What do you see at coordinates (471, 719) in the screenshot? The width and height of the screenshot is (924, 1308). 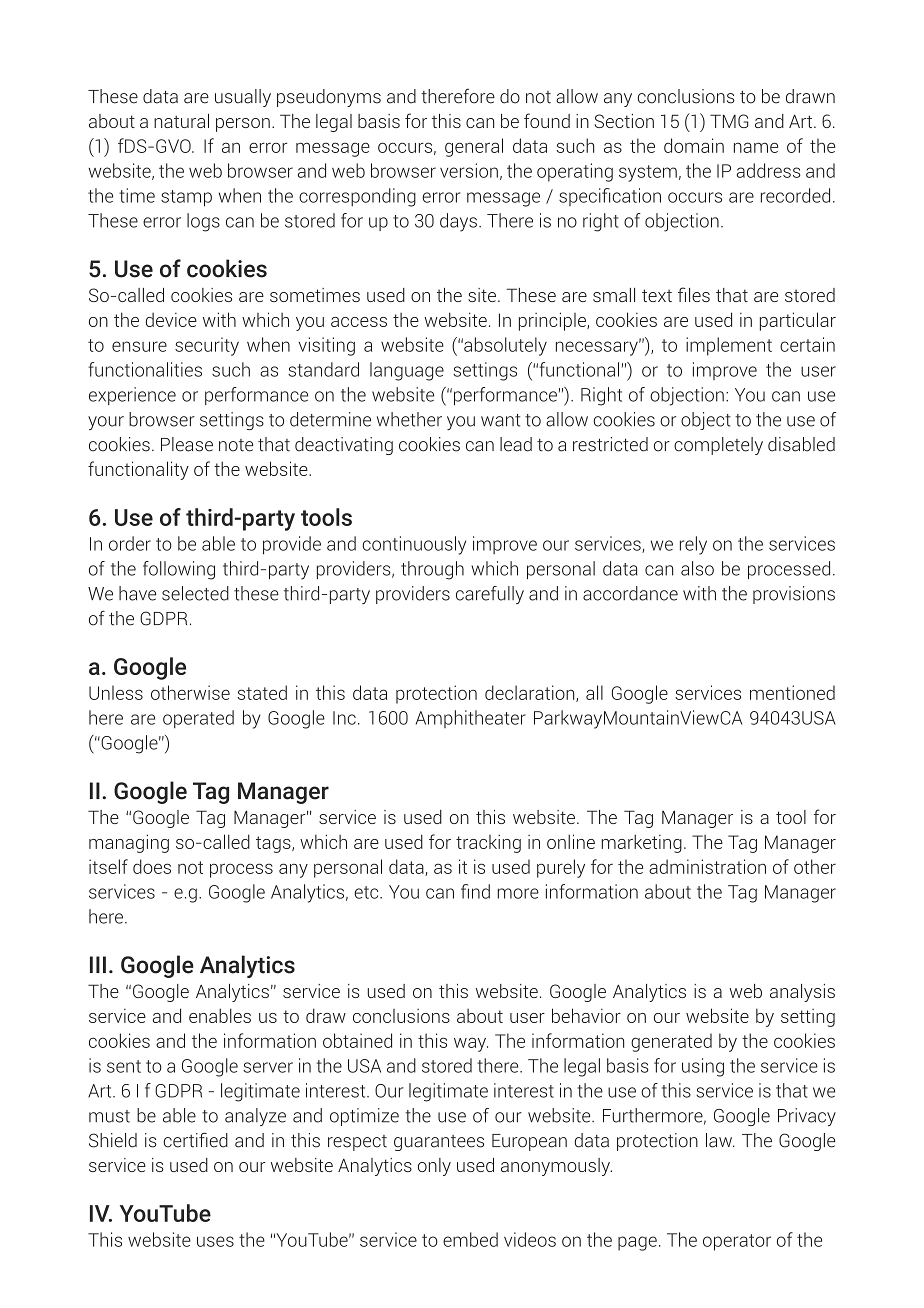 I see `Amphitheater` at bounding box center [471, 719].
